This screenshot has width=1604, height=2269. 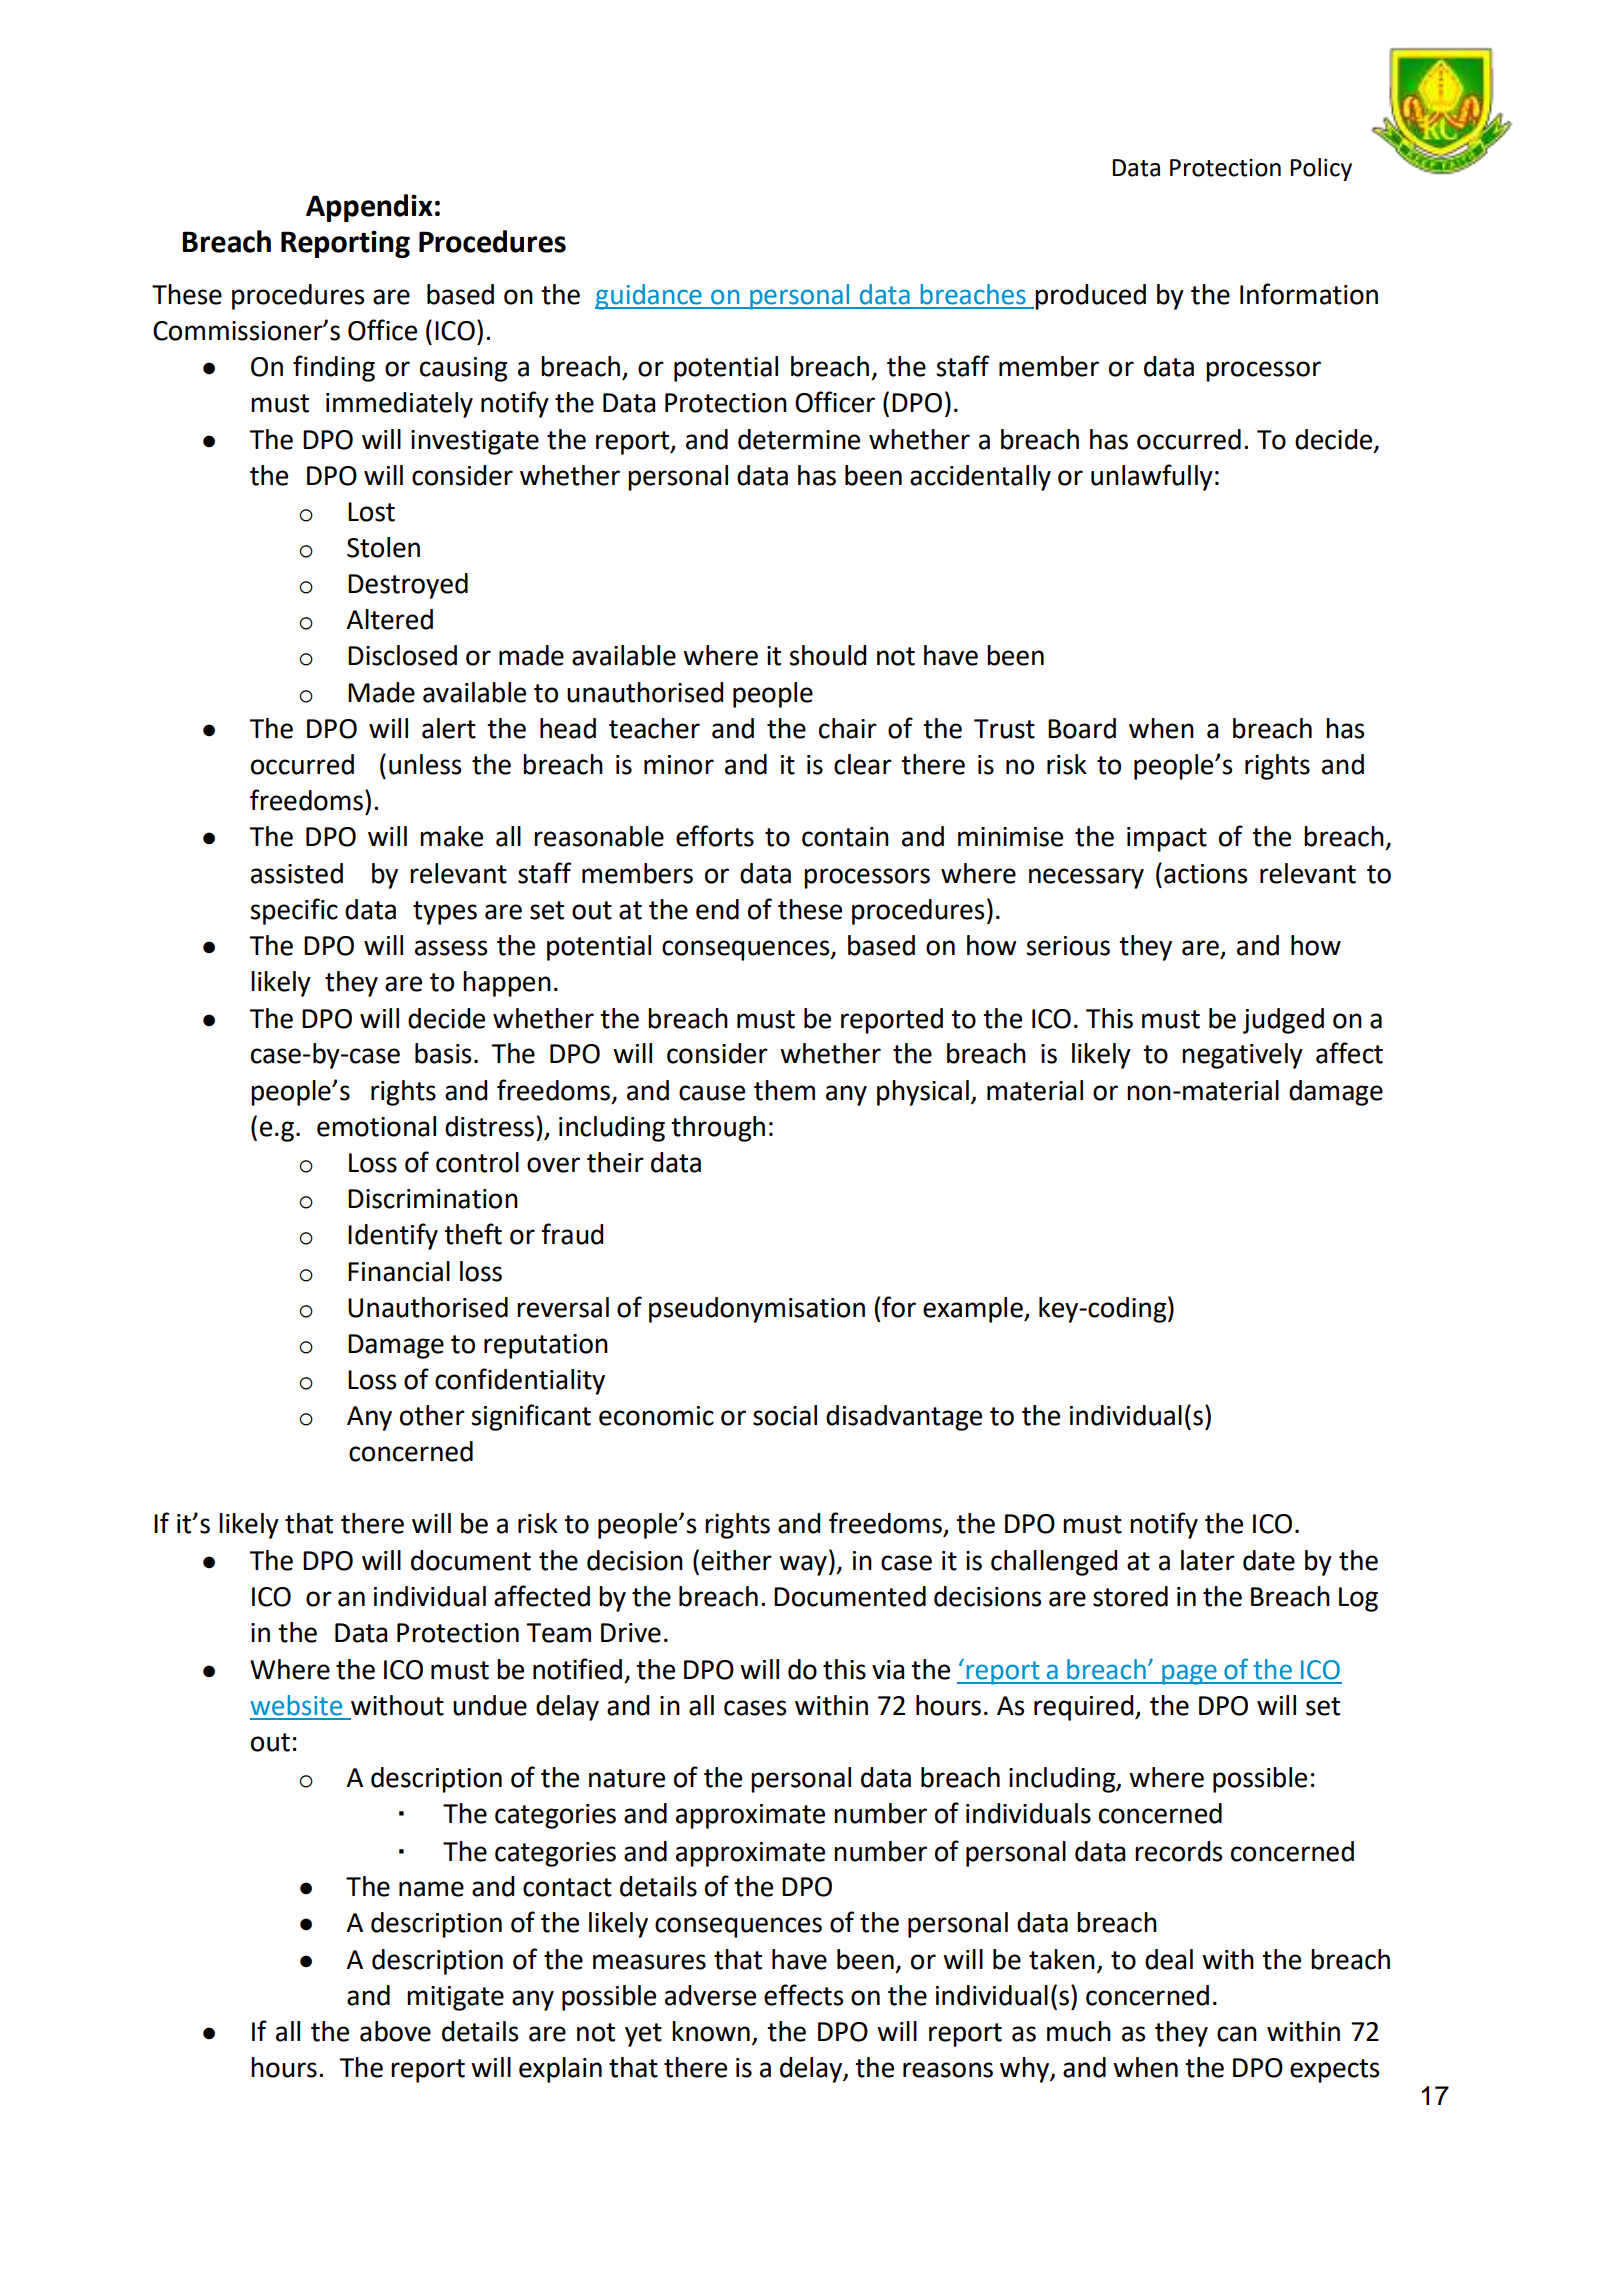 I want to click on undue, so click(x=490, y=1705).
